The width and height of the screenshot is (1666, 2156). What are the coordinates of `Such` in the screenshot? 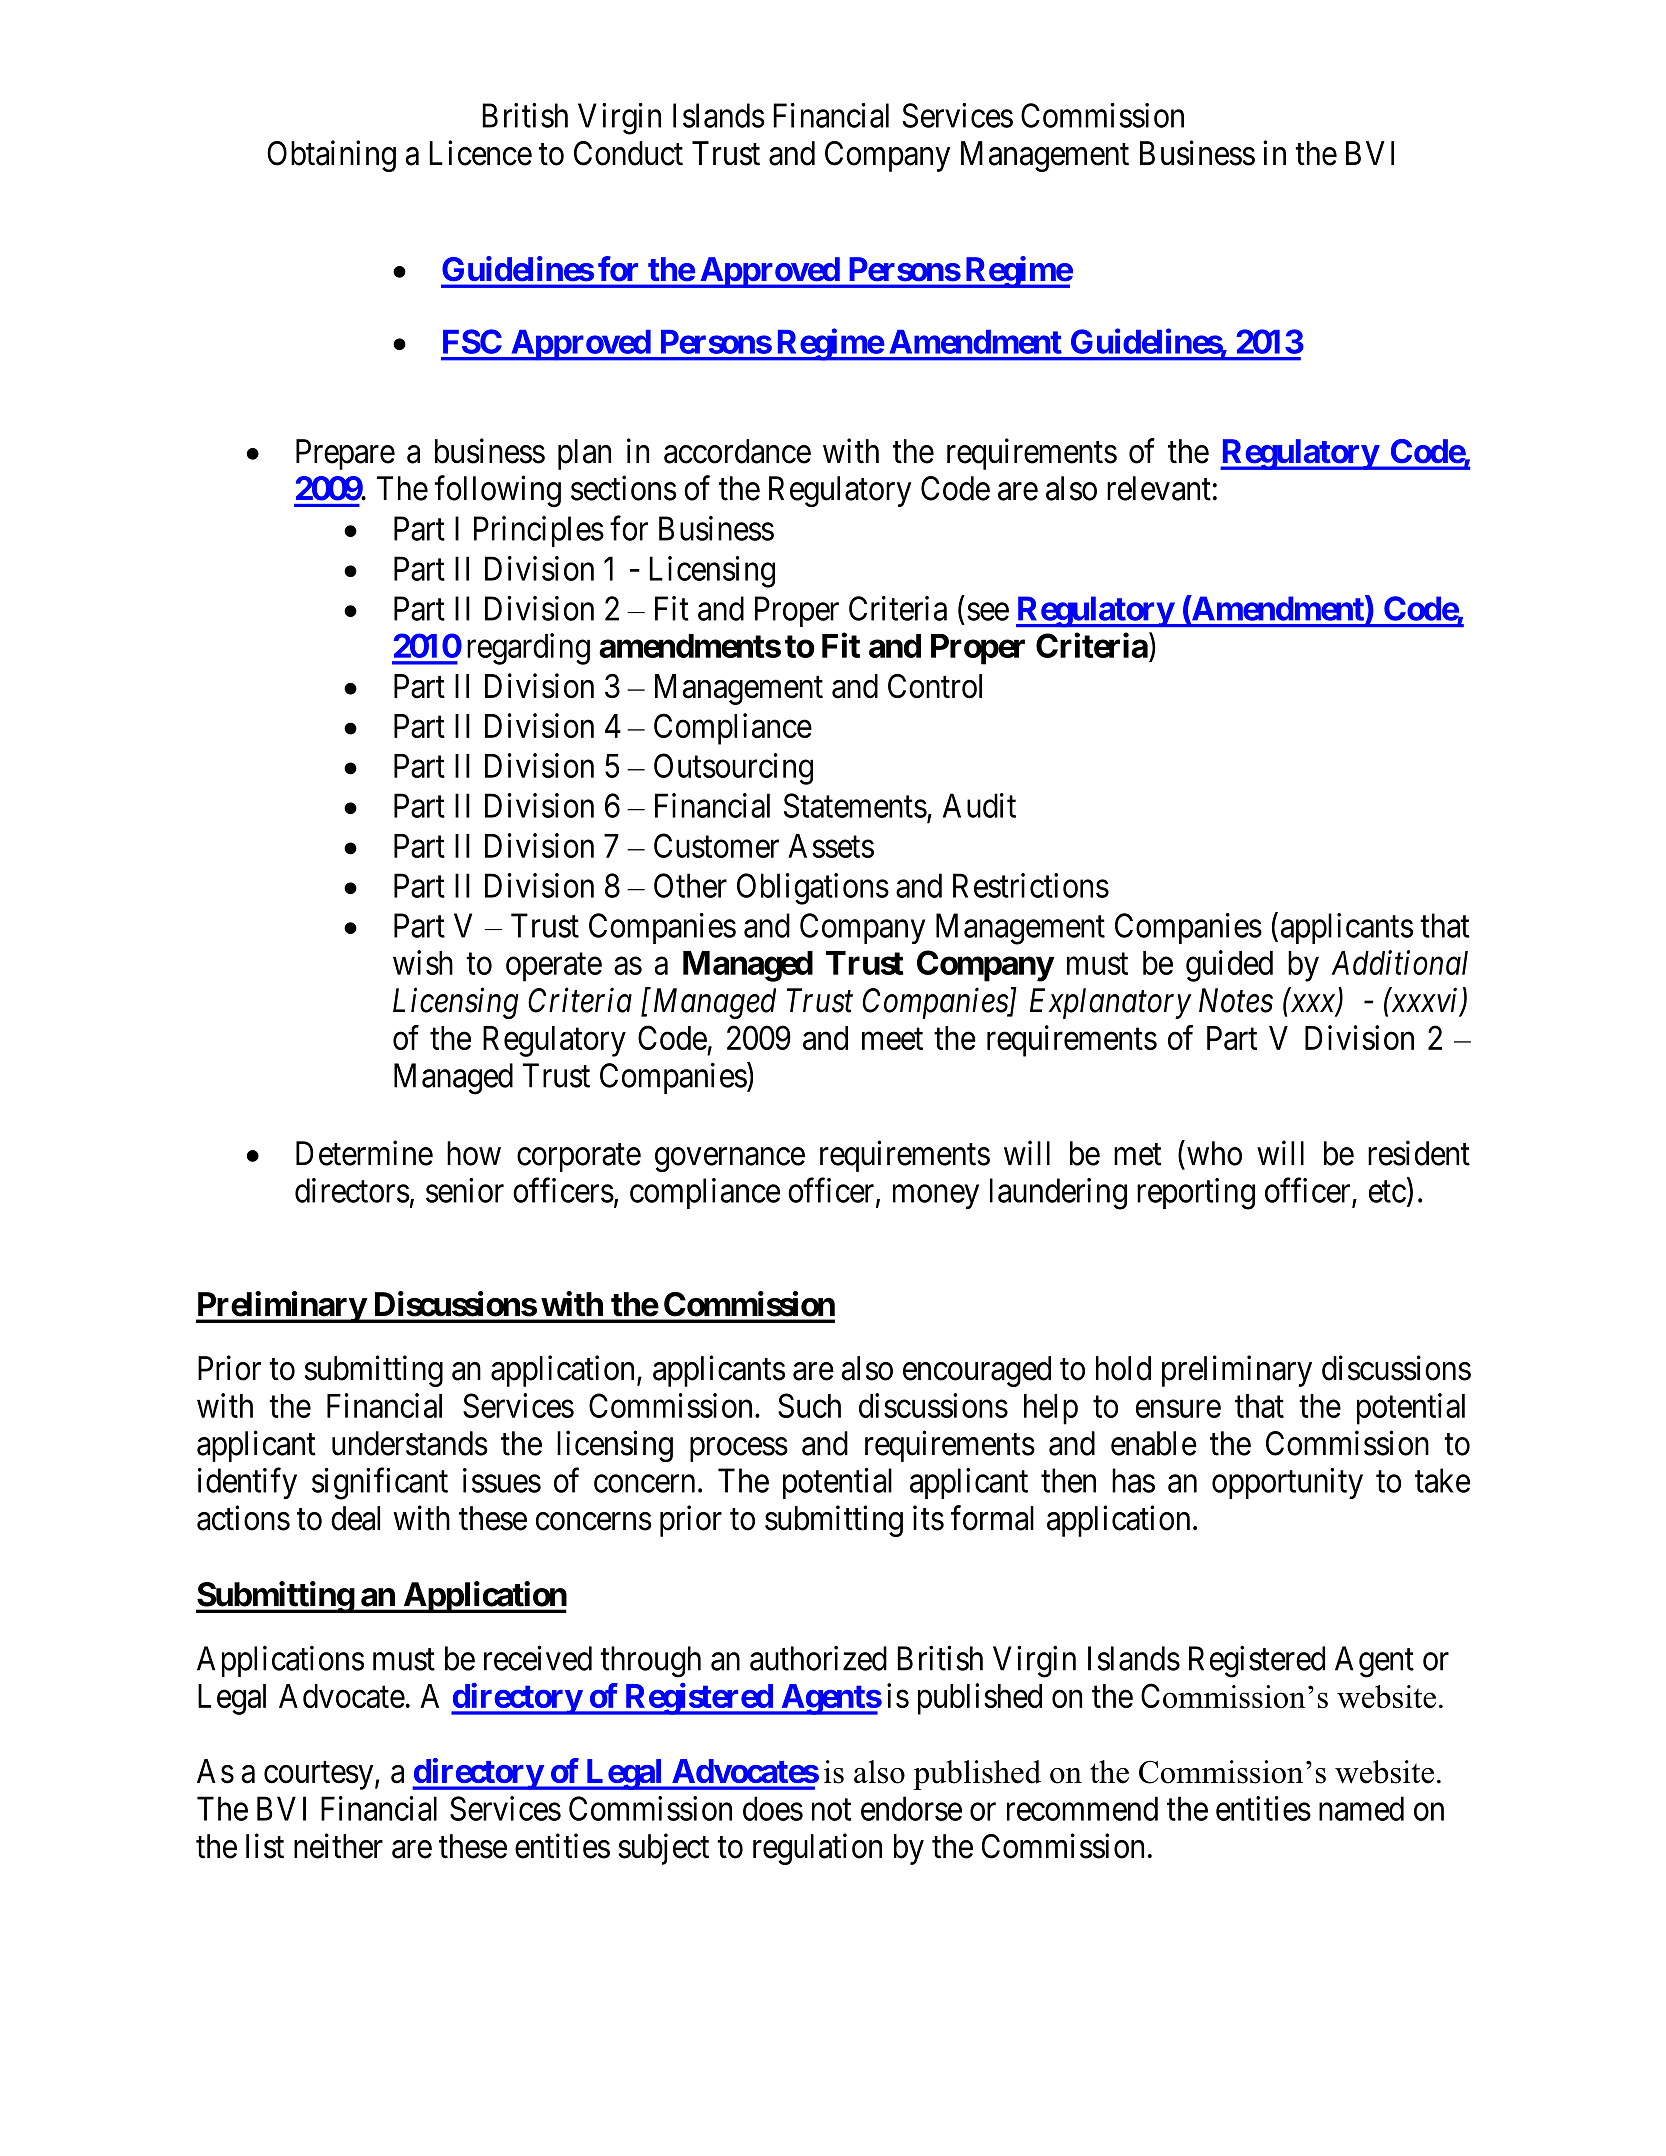 It's located at (809, 1405).
